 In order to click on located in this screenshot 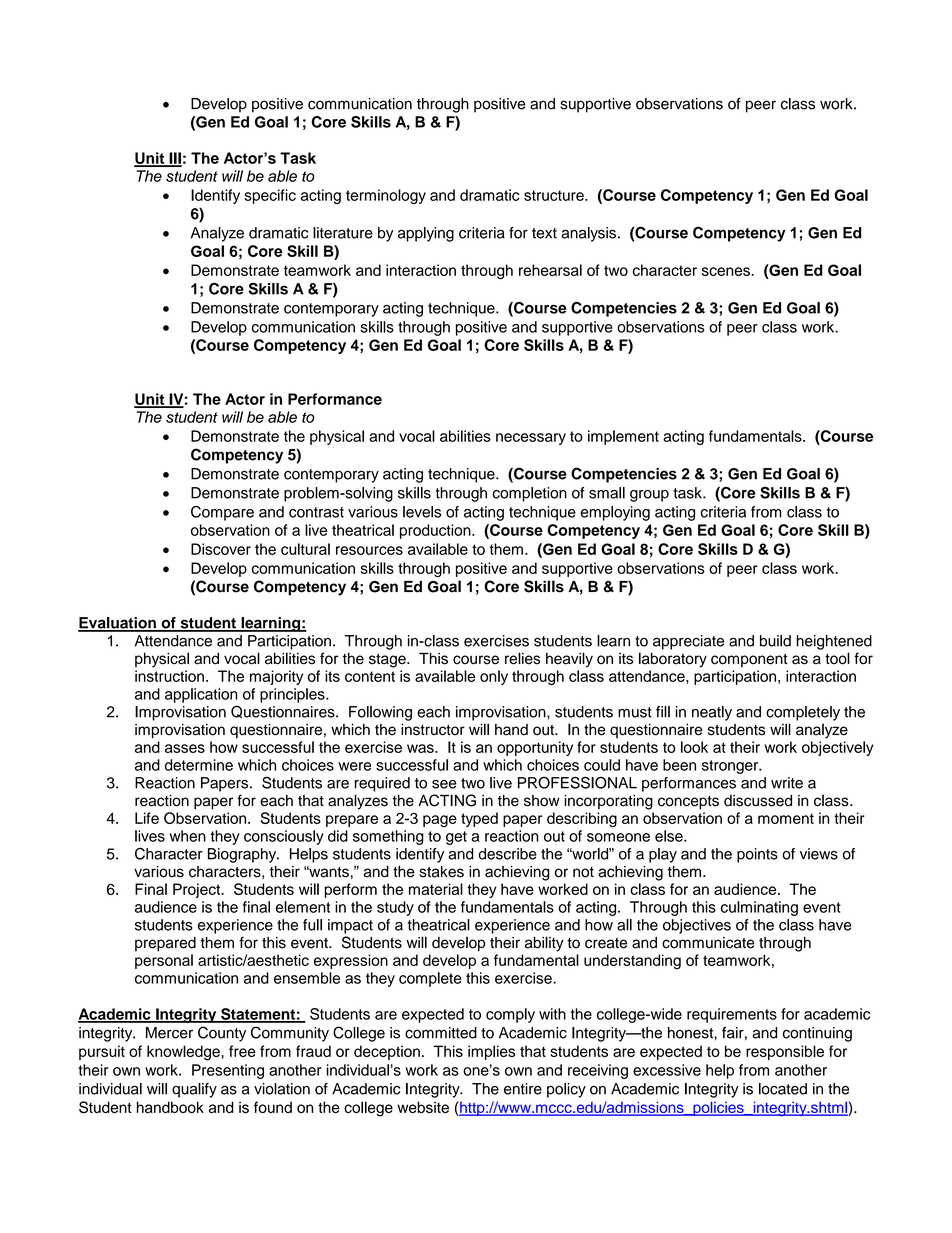, I will do `click(783, 1089)`.
